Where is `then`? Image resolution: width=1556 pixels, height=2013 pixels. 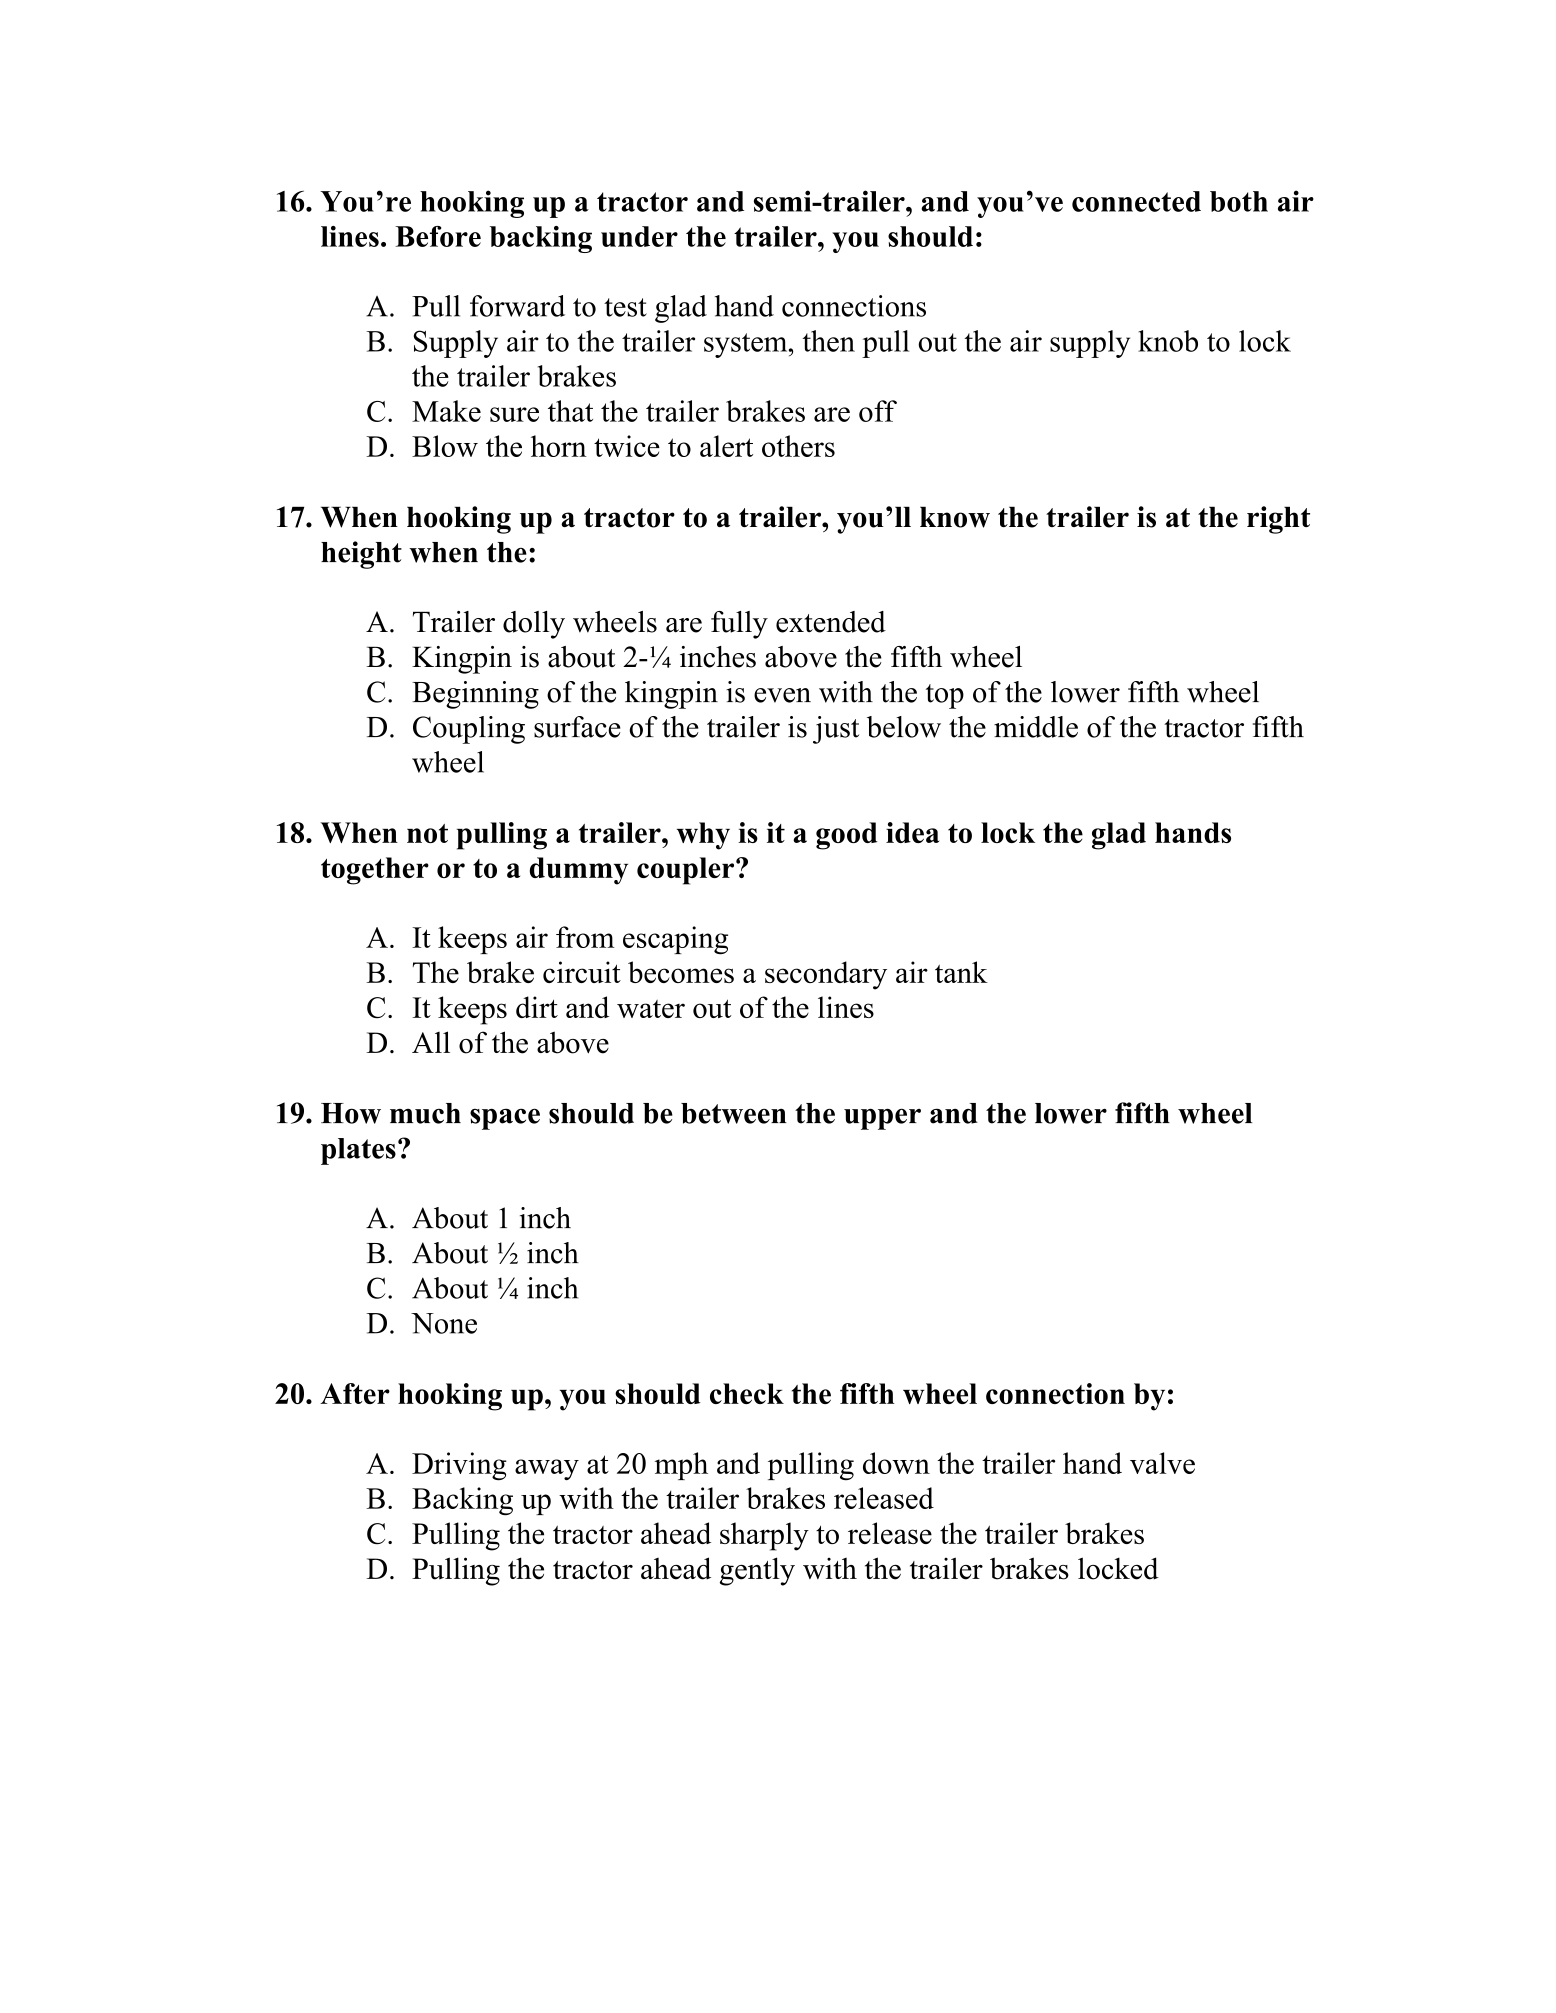
then is located at coordinates (829, 341).
